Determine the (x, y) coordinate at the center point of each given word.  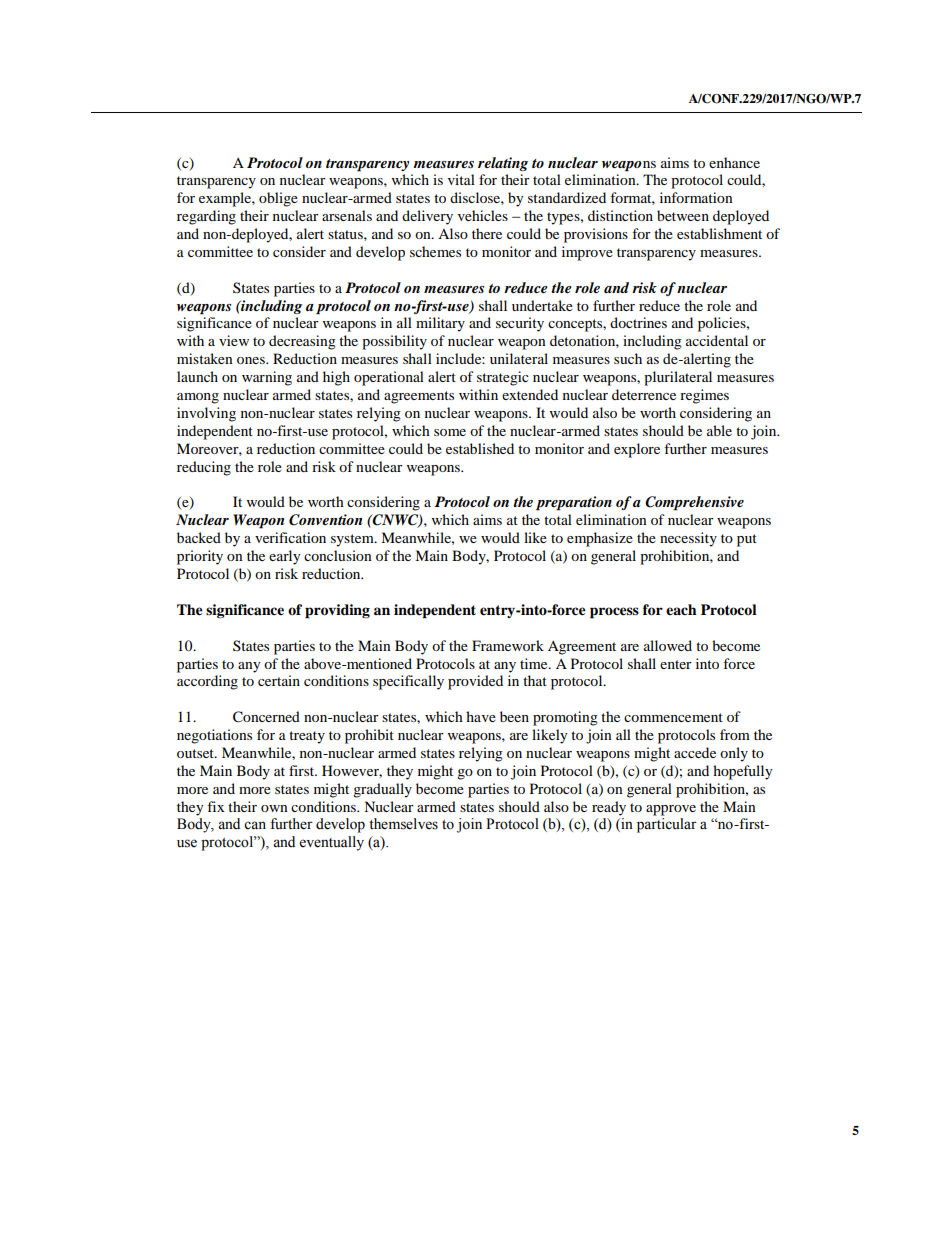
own (274, 808)
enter (676, 664)
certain (279, 680)
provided (475, 682)
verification (290, 537)
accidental (717, 340)
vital (461, 179)
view (234, 340)
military (440, 324)
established (480, 448)
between (683, 215)
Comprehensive (694, 503)
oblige (278, 199)
